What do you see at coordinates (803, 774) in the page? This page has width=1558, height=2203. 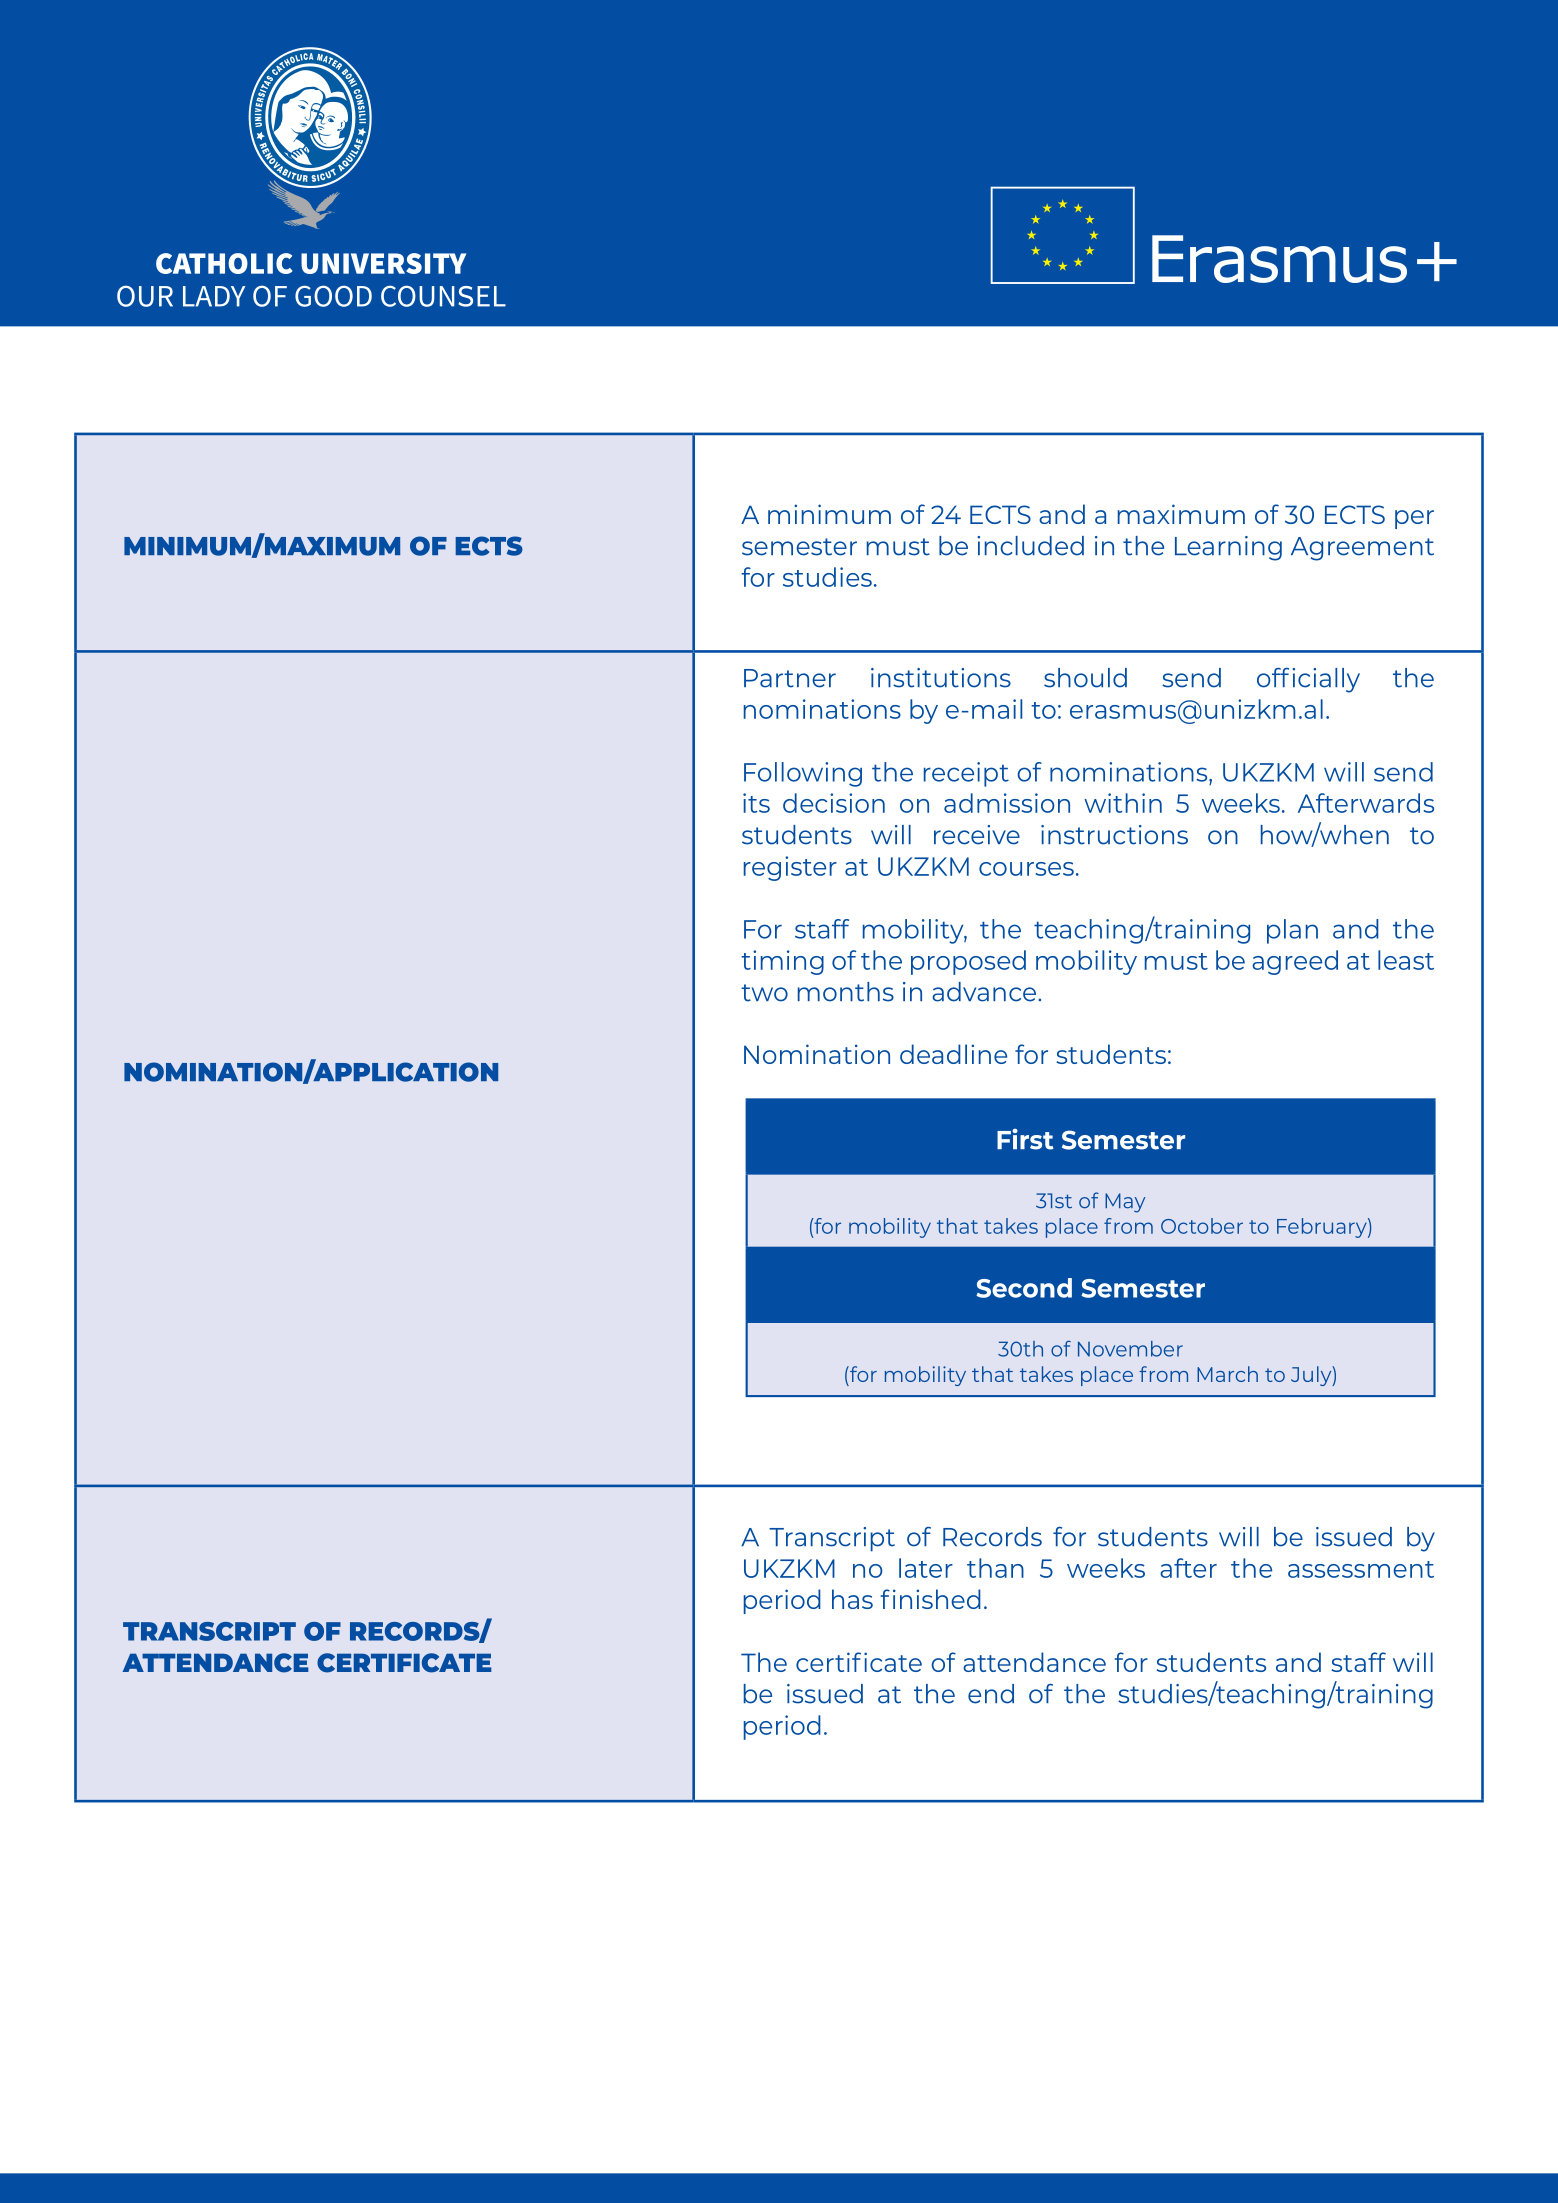 I see `Following` at bounding box center [803, 774].
